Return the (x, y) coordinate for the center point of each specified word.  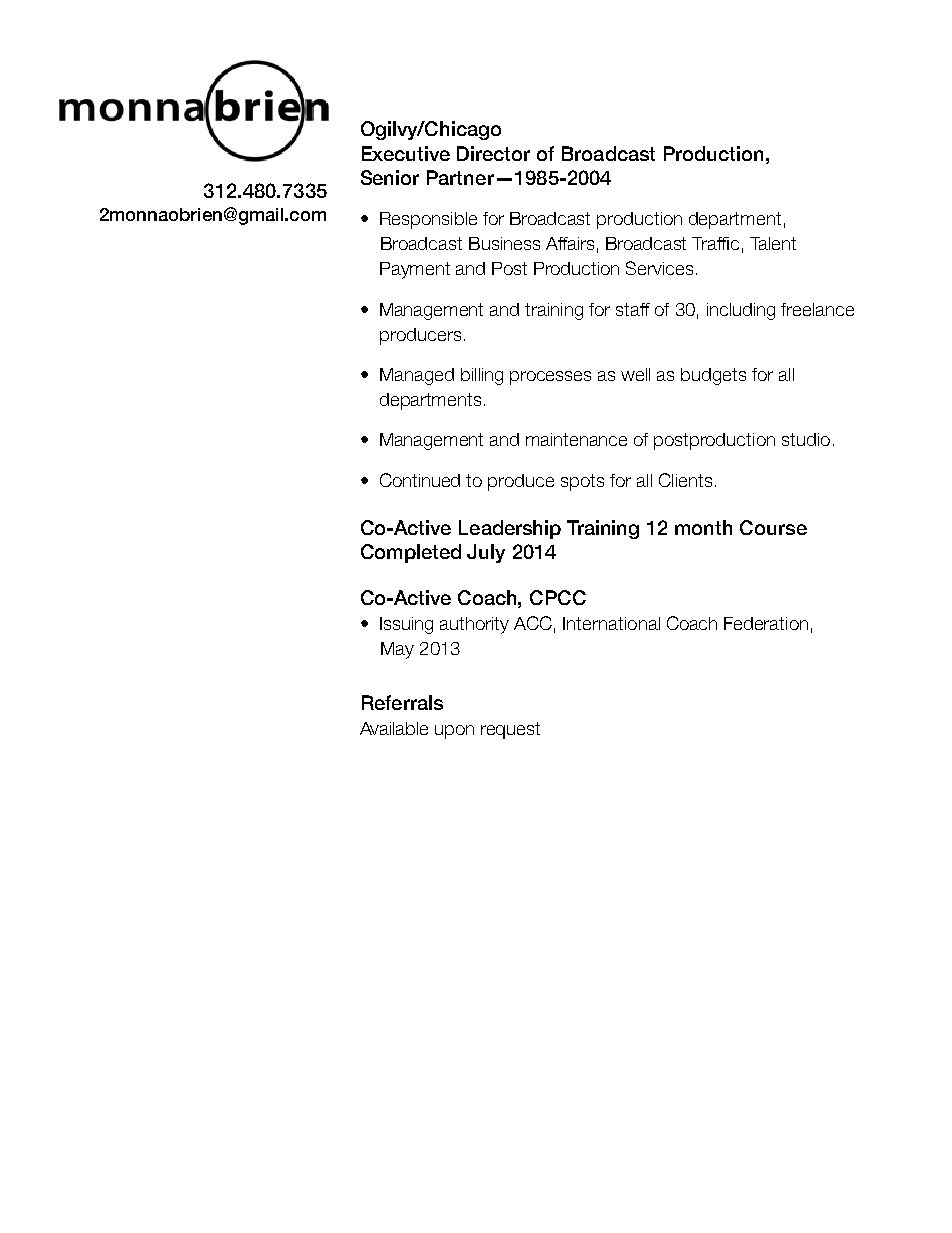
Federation (766, 623)
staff (633, 309)
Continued (420, 480)
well (635, 374)
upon (454, 732)
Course (773, 527)
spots (582, 482)
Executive (406, 153)
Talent (773, 243)
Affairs (570, 243)
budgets (713, 376)
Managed (417, 376)
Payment (415, 270)
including (741, 311)
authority (474, 625)
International (611, 623)
